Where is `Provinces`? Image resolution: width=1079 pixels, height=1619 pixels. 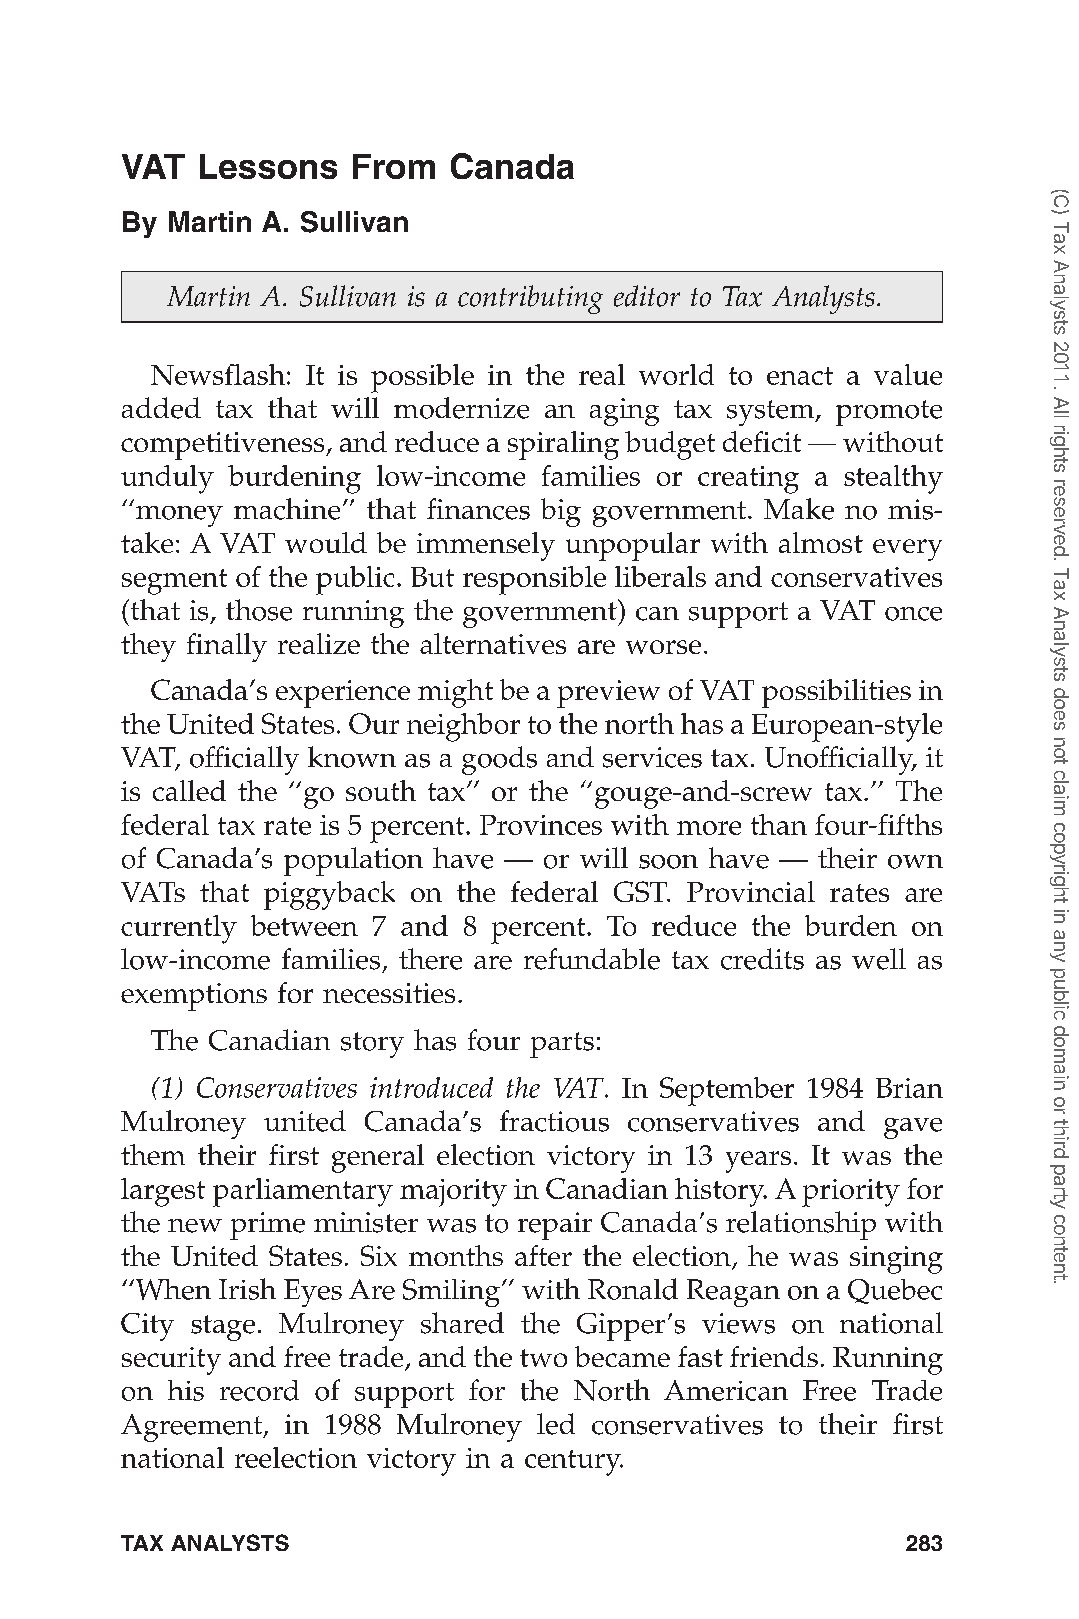
Provinces is located at coordinates (541, 825).
